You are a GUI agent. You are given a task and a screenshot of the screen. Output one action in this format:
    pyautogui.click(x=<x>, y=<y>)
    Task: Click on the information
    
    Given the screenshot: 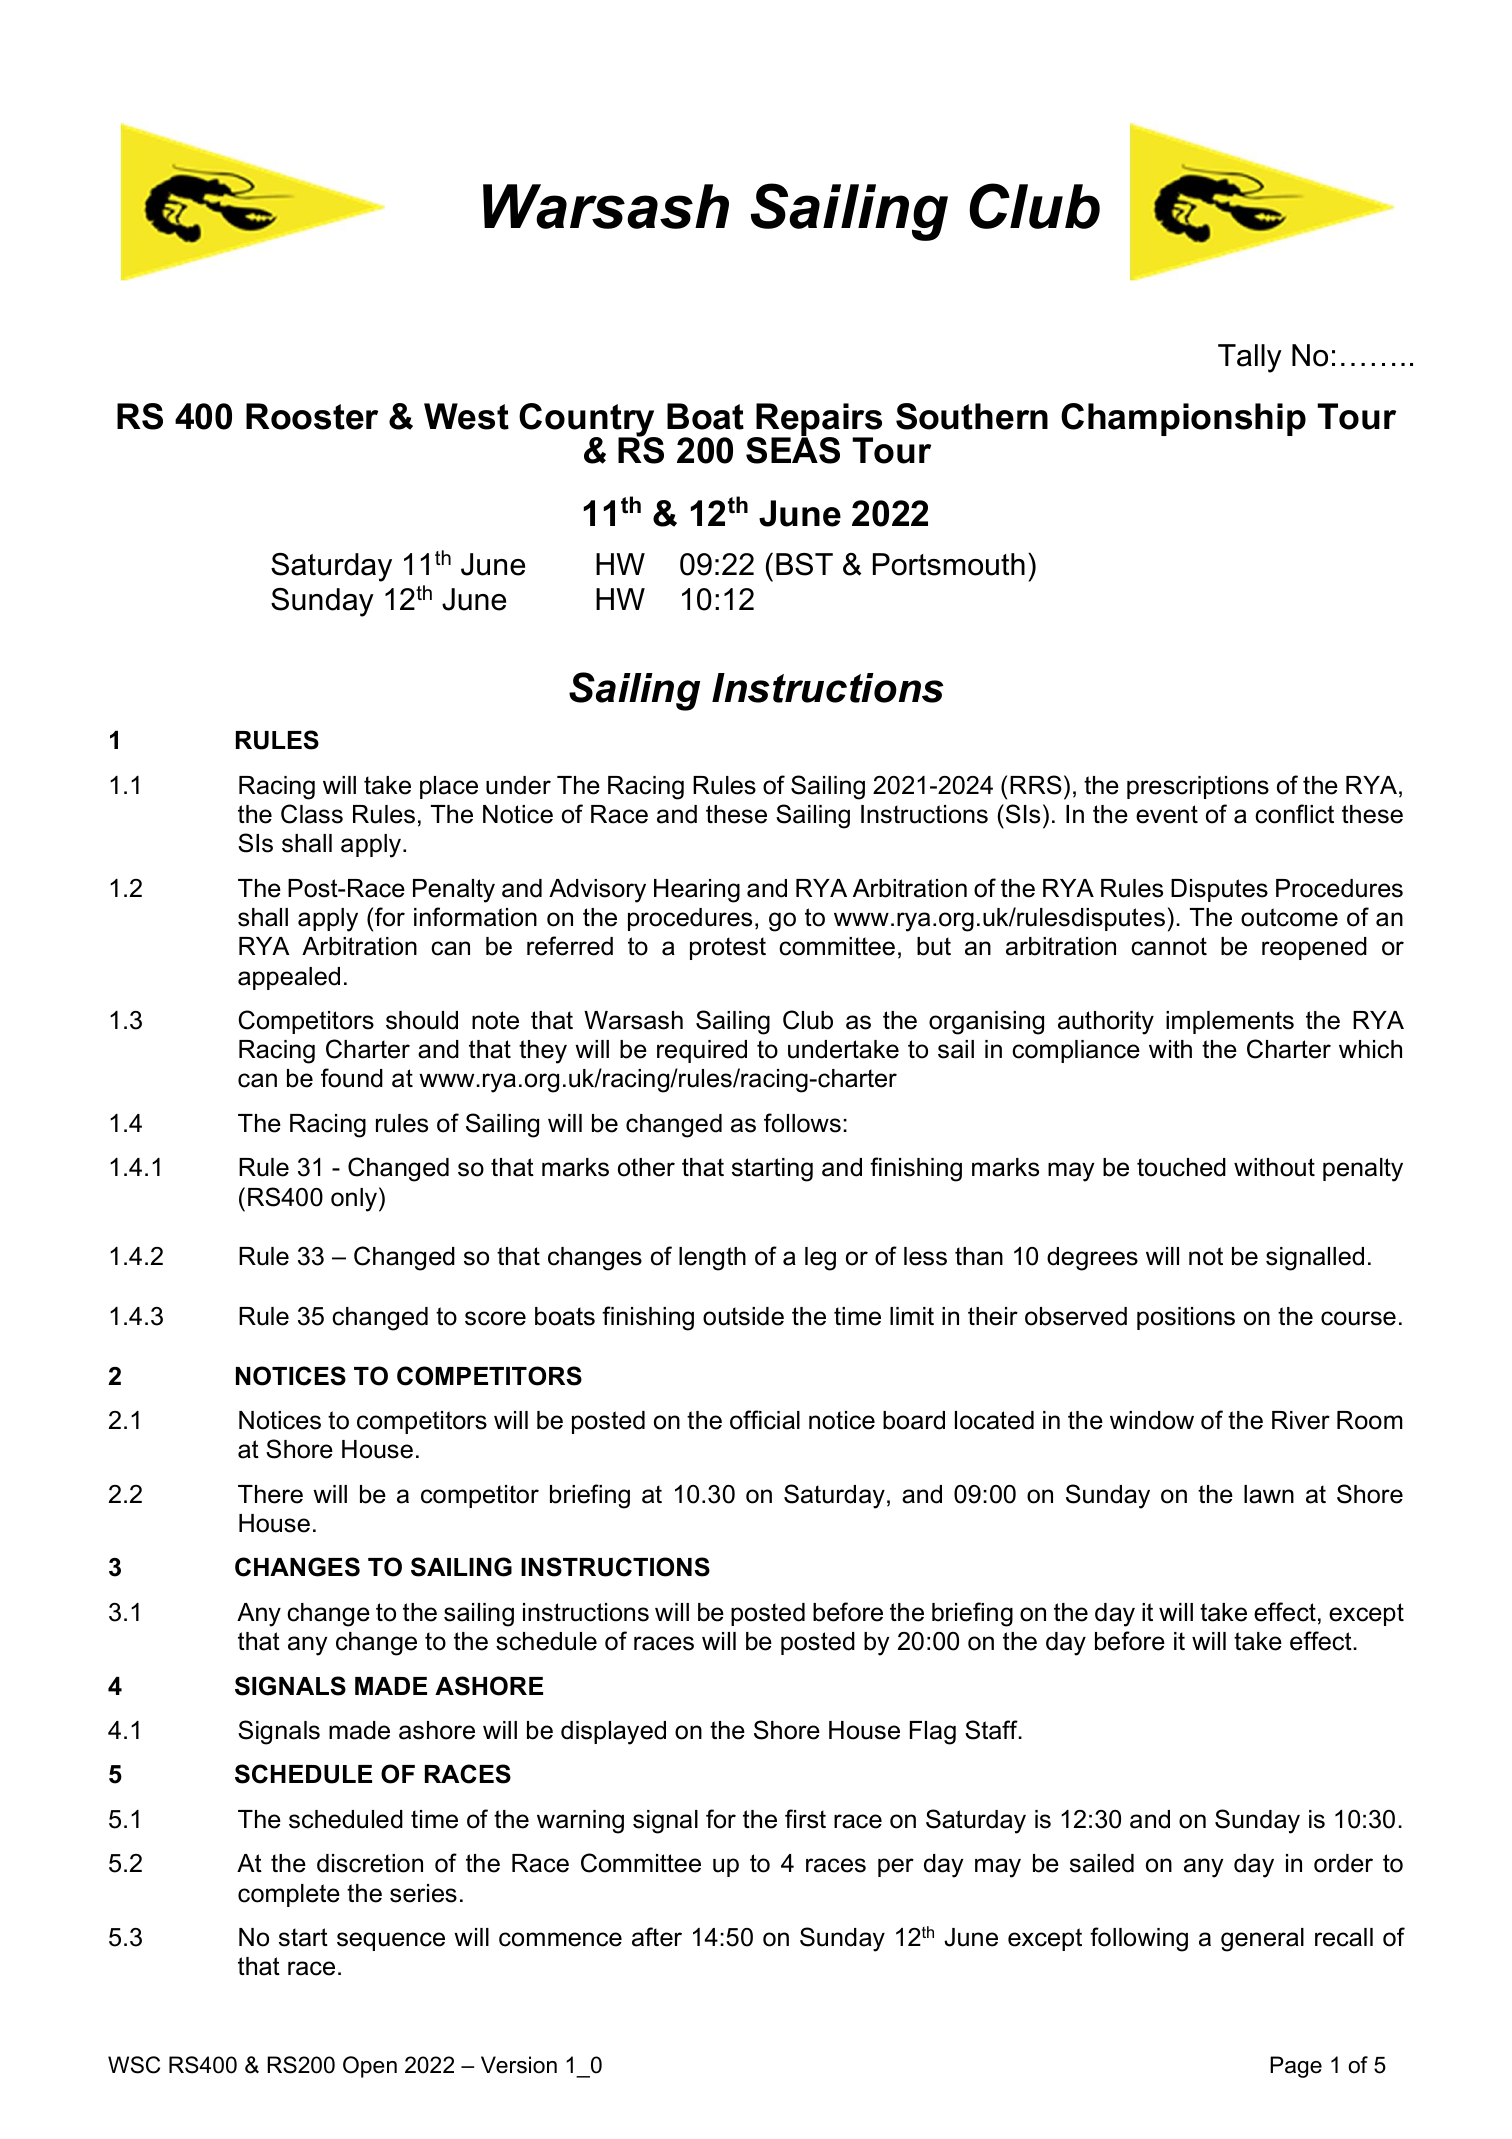 What is the action you would take?
    pyautogui.click(x=475, y=917)
